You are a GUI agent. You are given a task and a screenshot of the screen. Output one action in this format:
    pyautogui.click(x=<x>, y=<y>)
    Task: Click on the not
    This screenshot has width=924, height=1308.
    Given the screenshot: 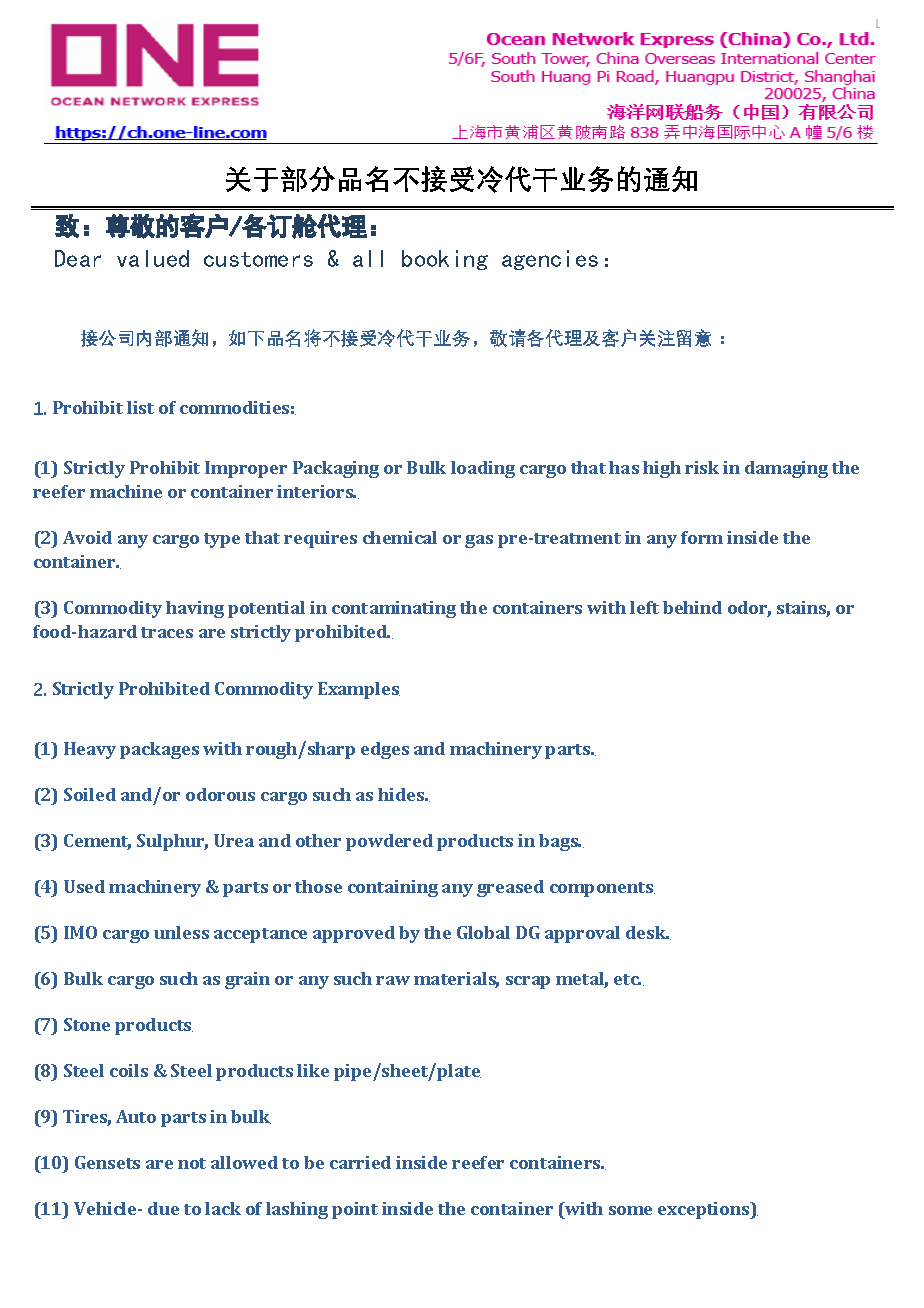 What is the action you would take?
    pyautogui.click(x=192, y=1163)
